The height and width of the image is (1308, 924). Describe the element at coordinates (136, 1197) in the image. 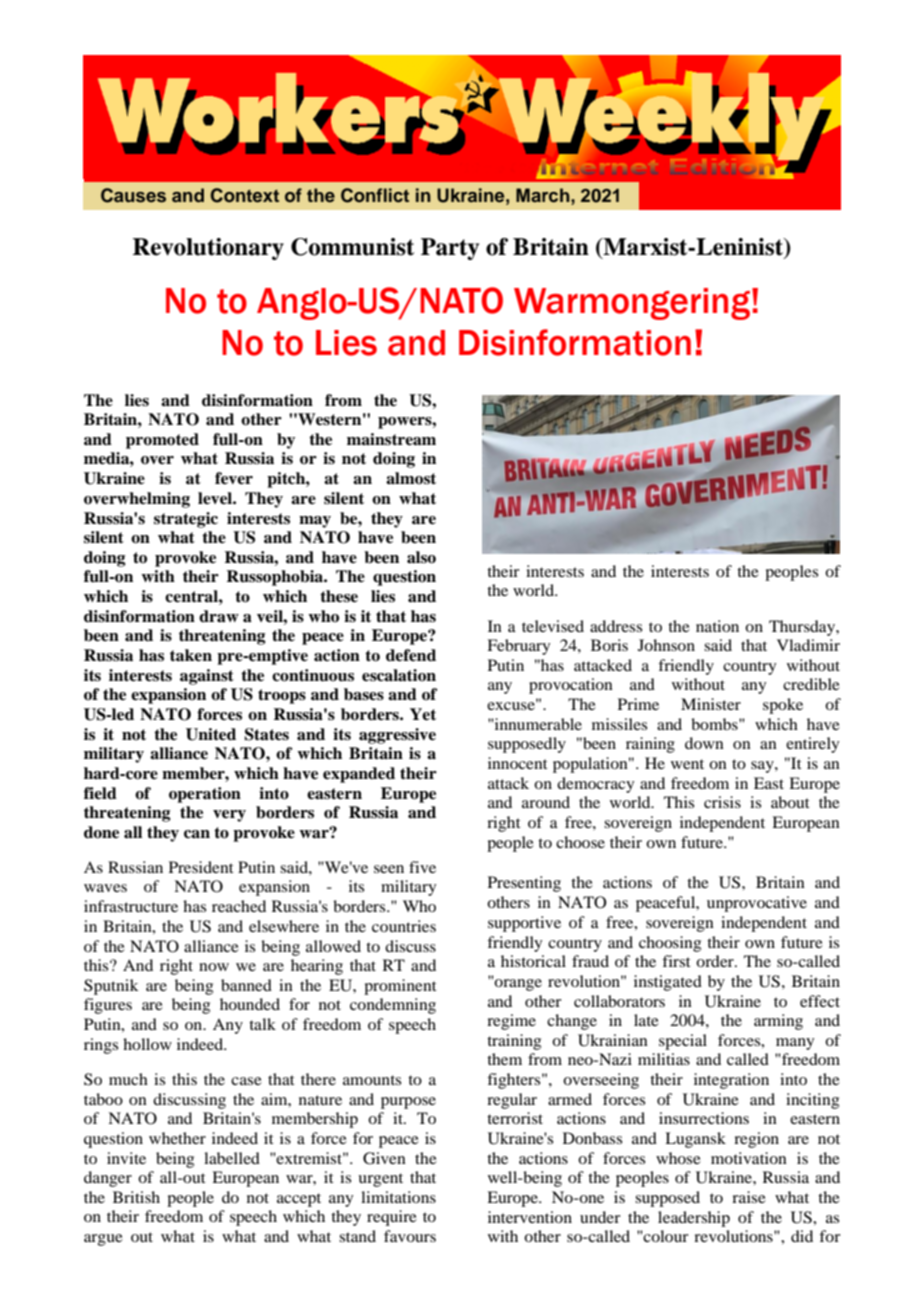

I see `British` at that location.
